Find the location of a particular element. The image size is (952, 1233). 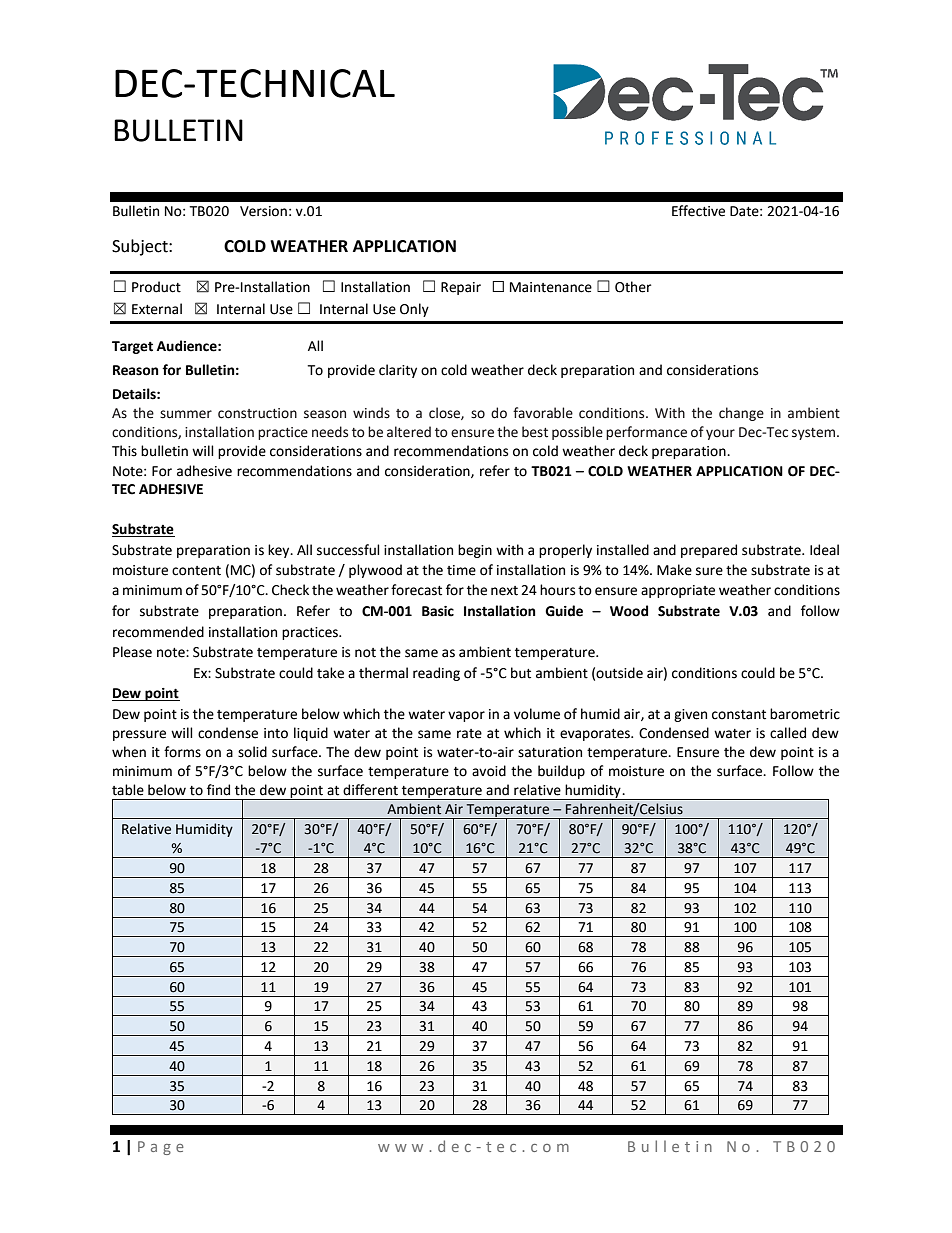

avoid is located at coordinates (489, 771).
